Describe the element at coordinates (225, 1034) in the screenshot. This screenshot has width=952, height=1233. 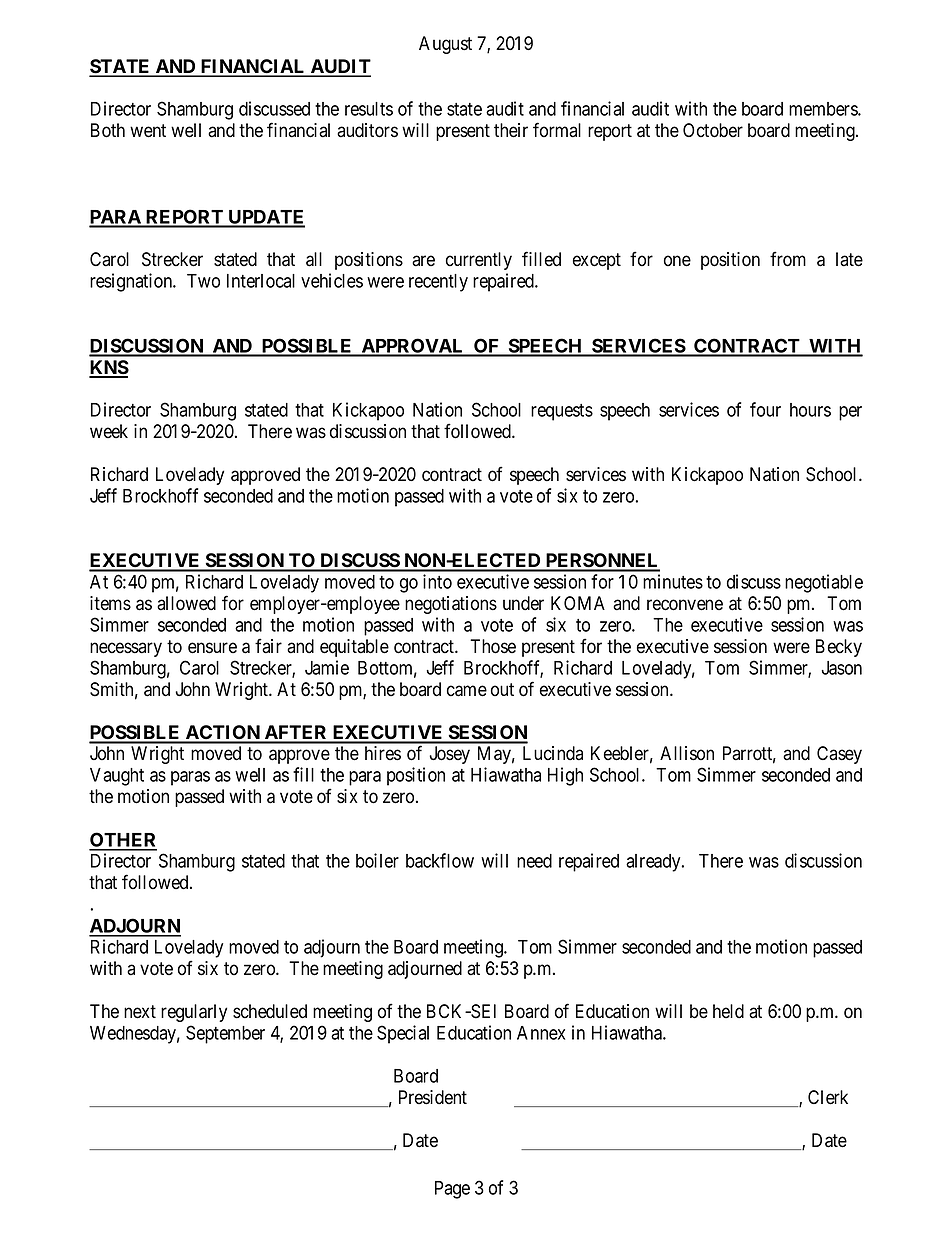
I see `September` at that location.
